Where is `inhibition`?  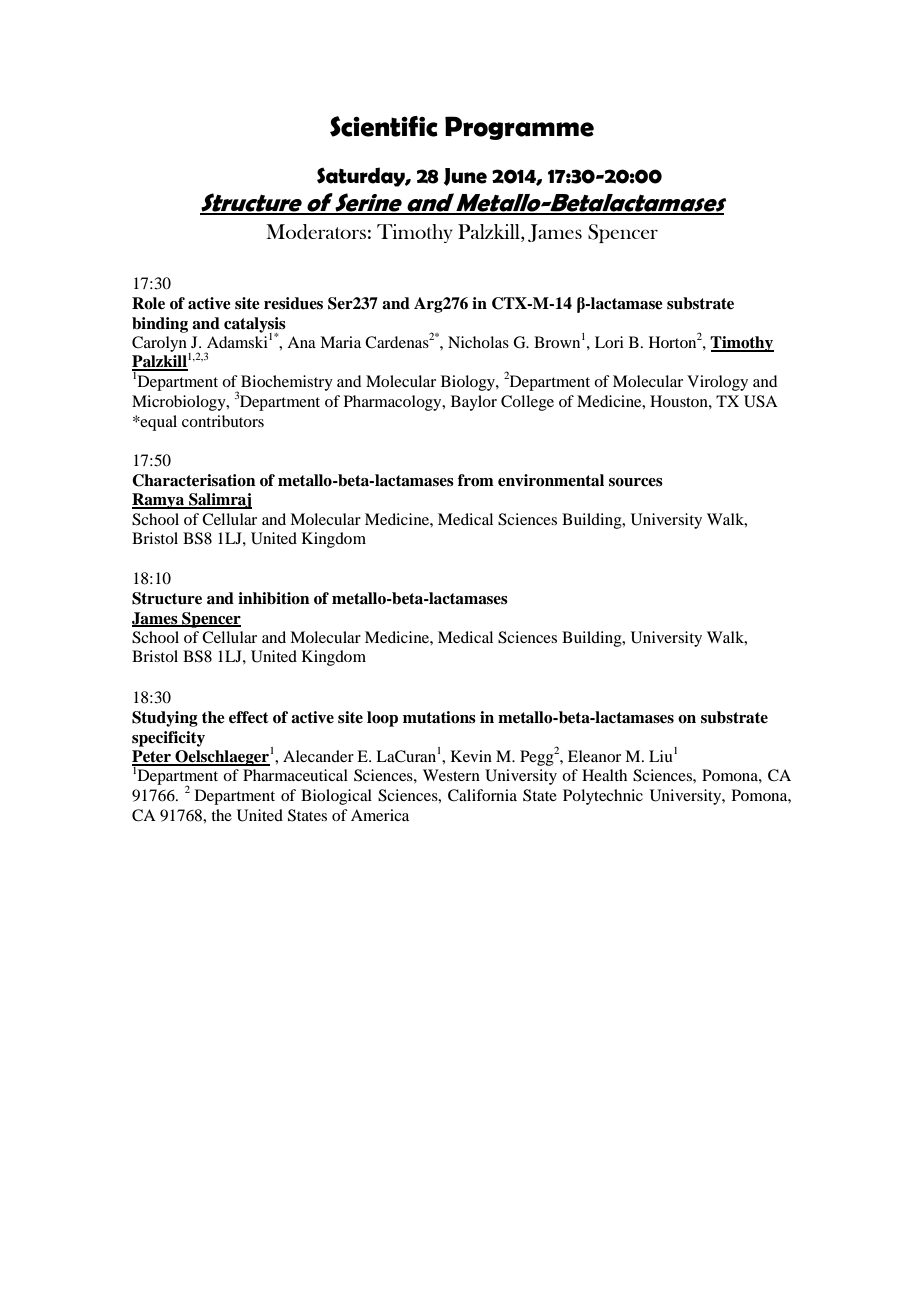 inhibition is located at coordinates (274, 598).
